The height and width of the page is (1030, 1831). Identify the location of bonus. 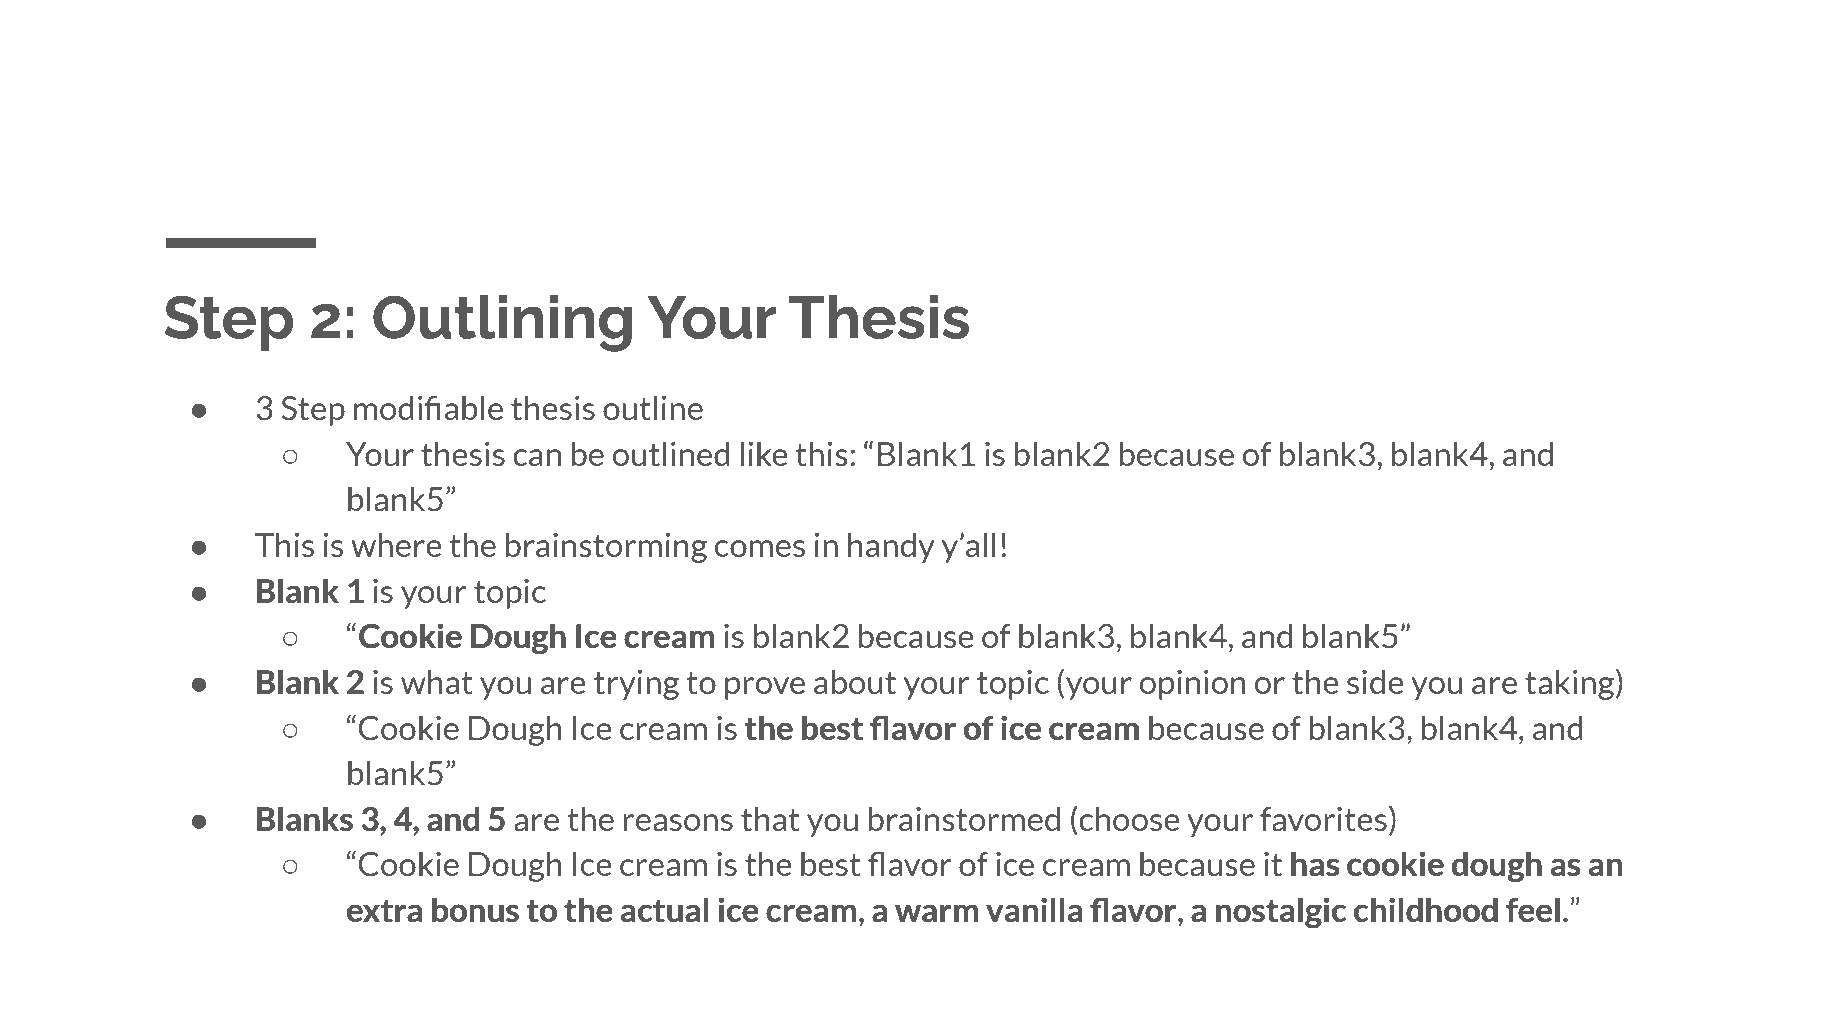
(475, 910).
